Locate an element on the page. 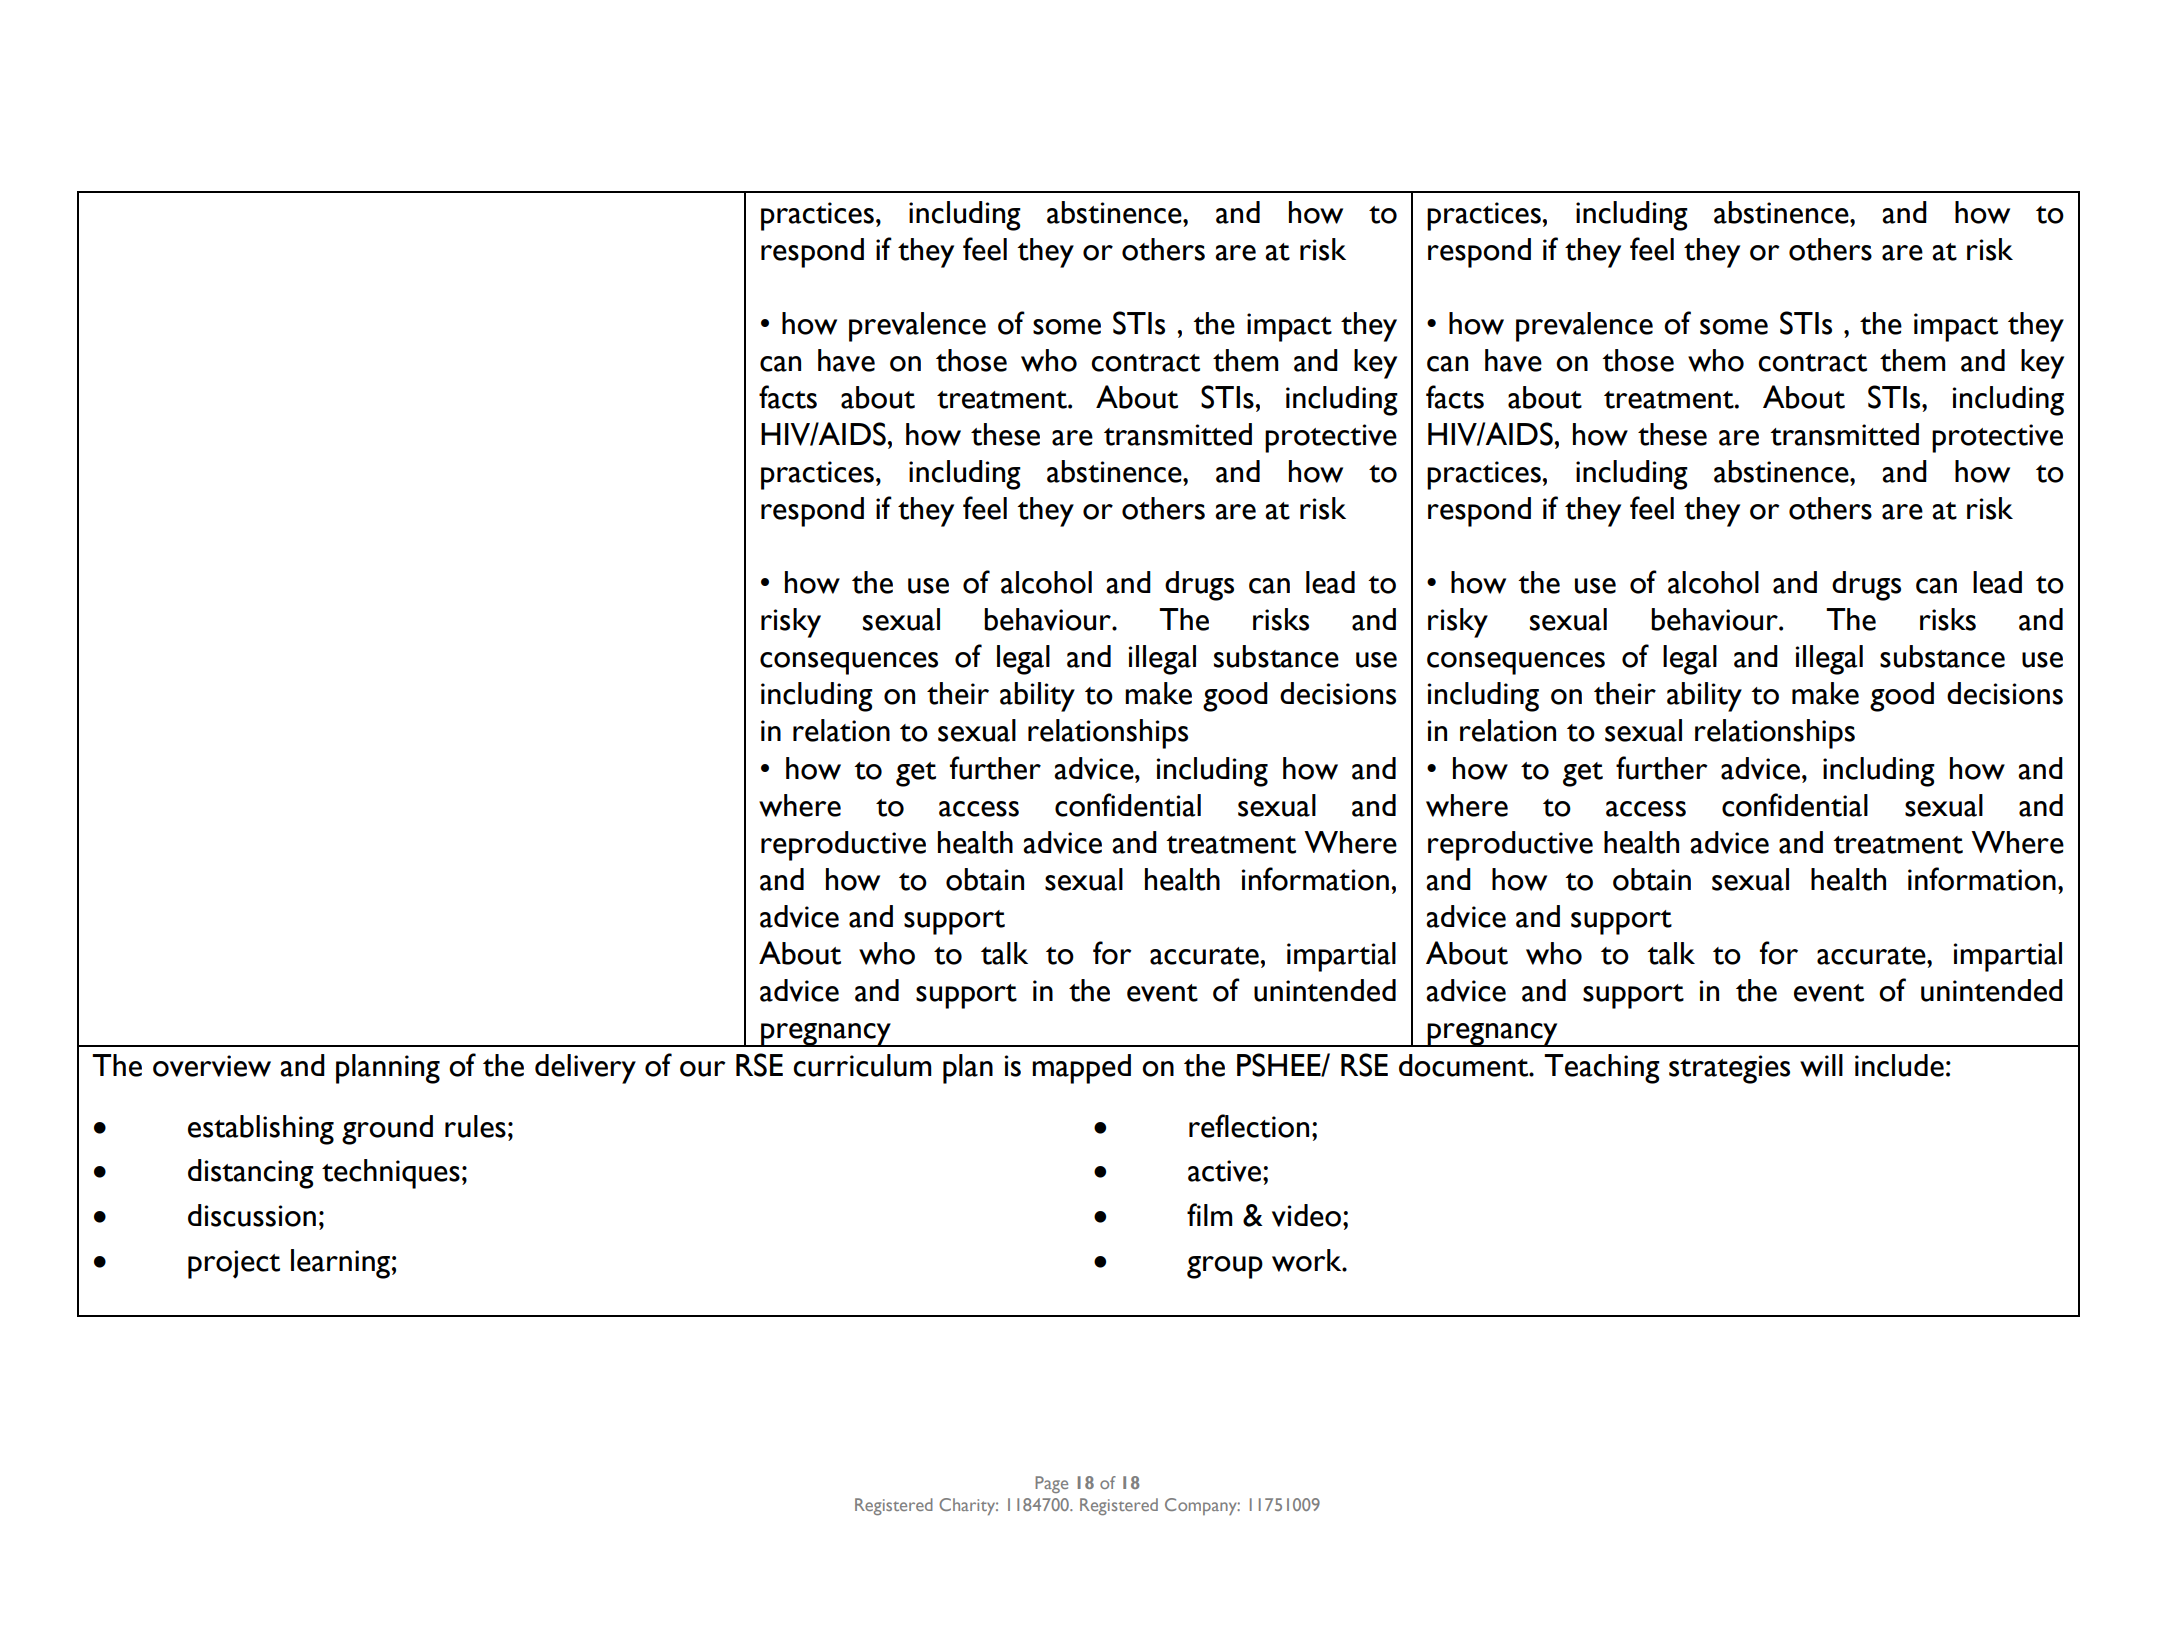 The height and width of the document is (1629, 2175). Page is located at coordinates (1051, 1484).
